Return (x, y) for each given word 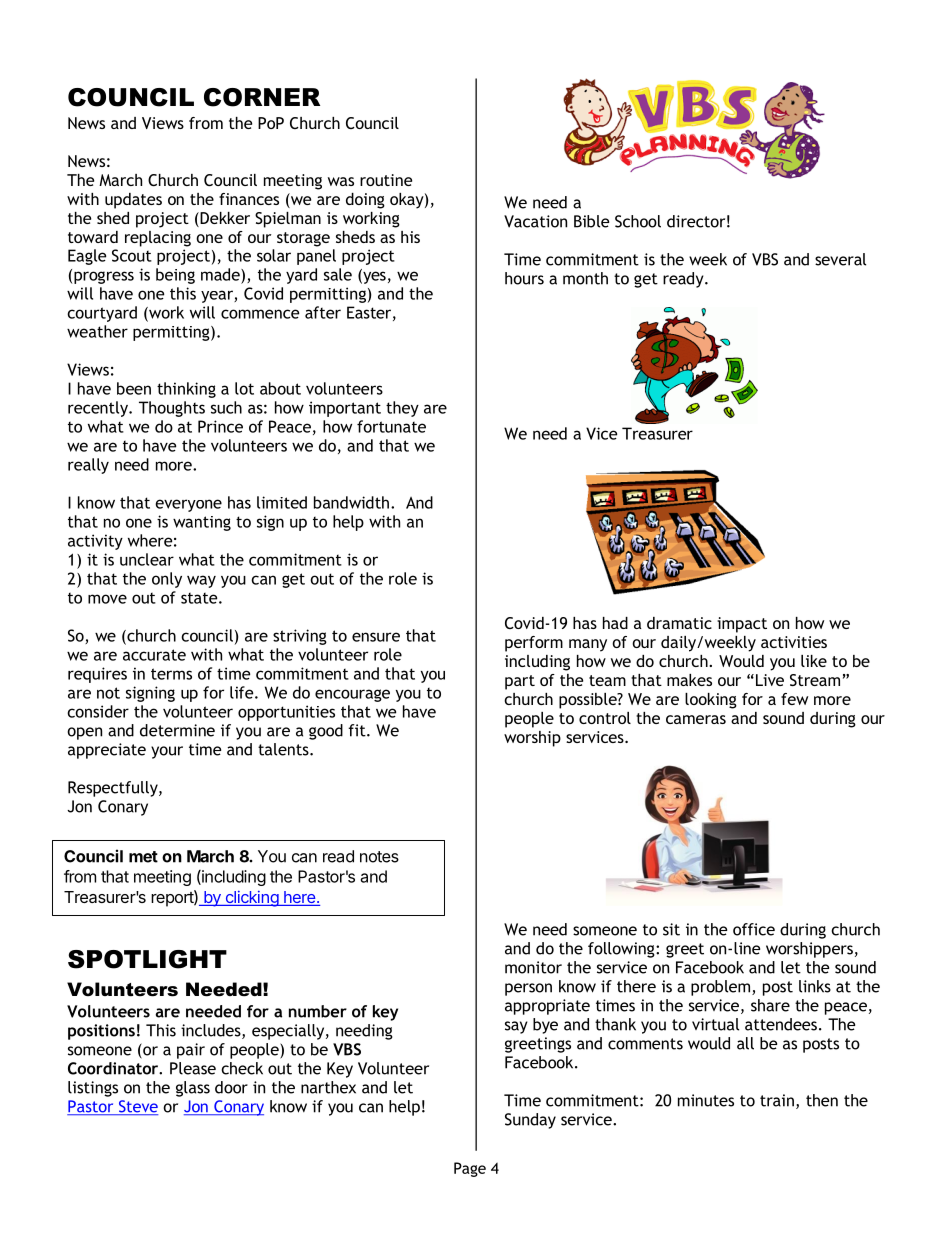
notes (379, 857)
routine (386, 180)
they (402, 409)
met (143, 857)
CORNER (262, 97)
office (754, 929)
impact (742, 625)
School (638, 221)
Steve (137, 1107)
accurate (154, 655)
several (840, 259)
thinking (186, 390)
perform (534, 644)
